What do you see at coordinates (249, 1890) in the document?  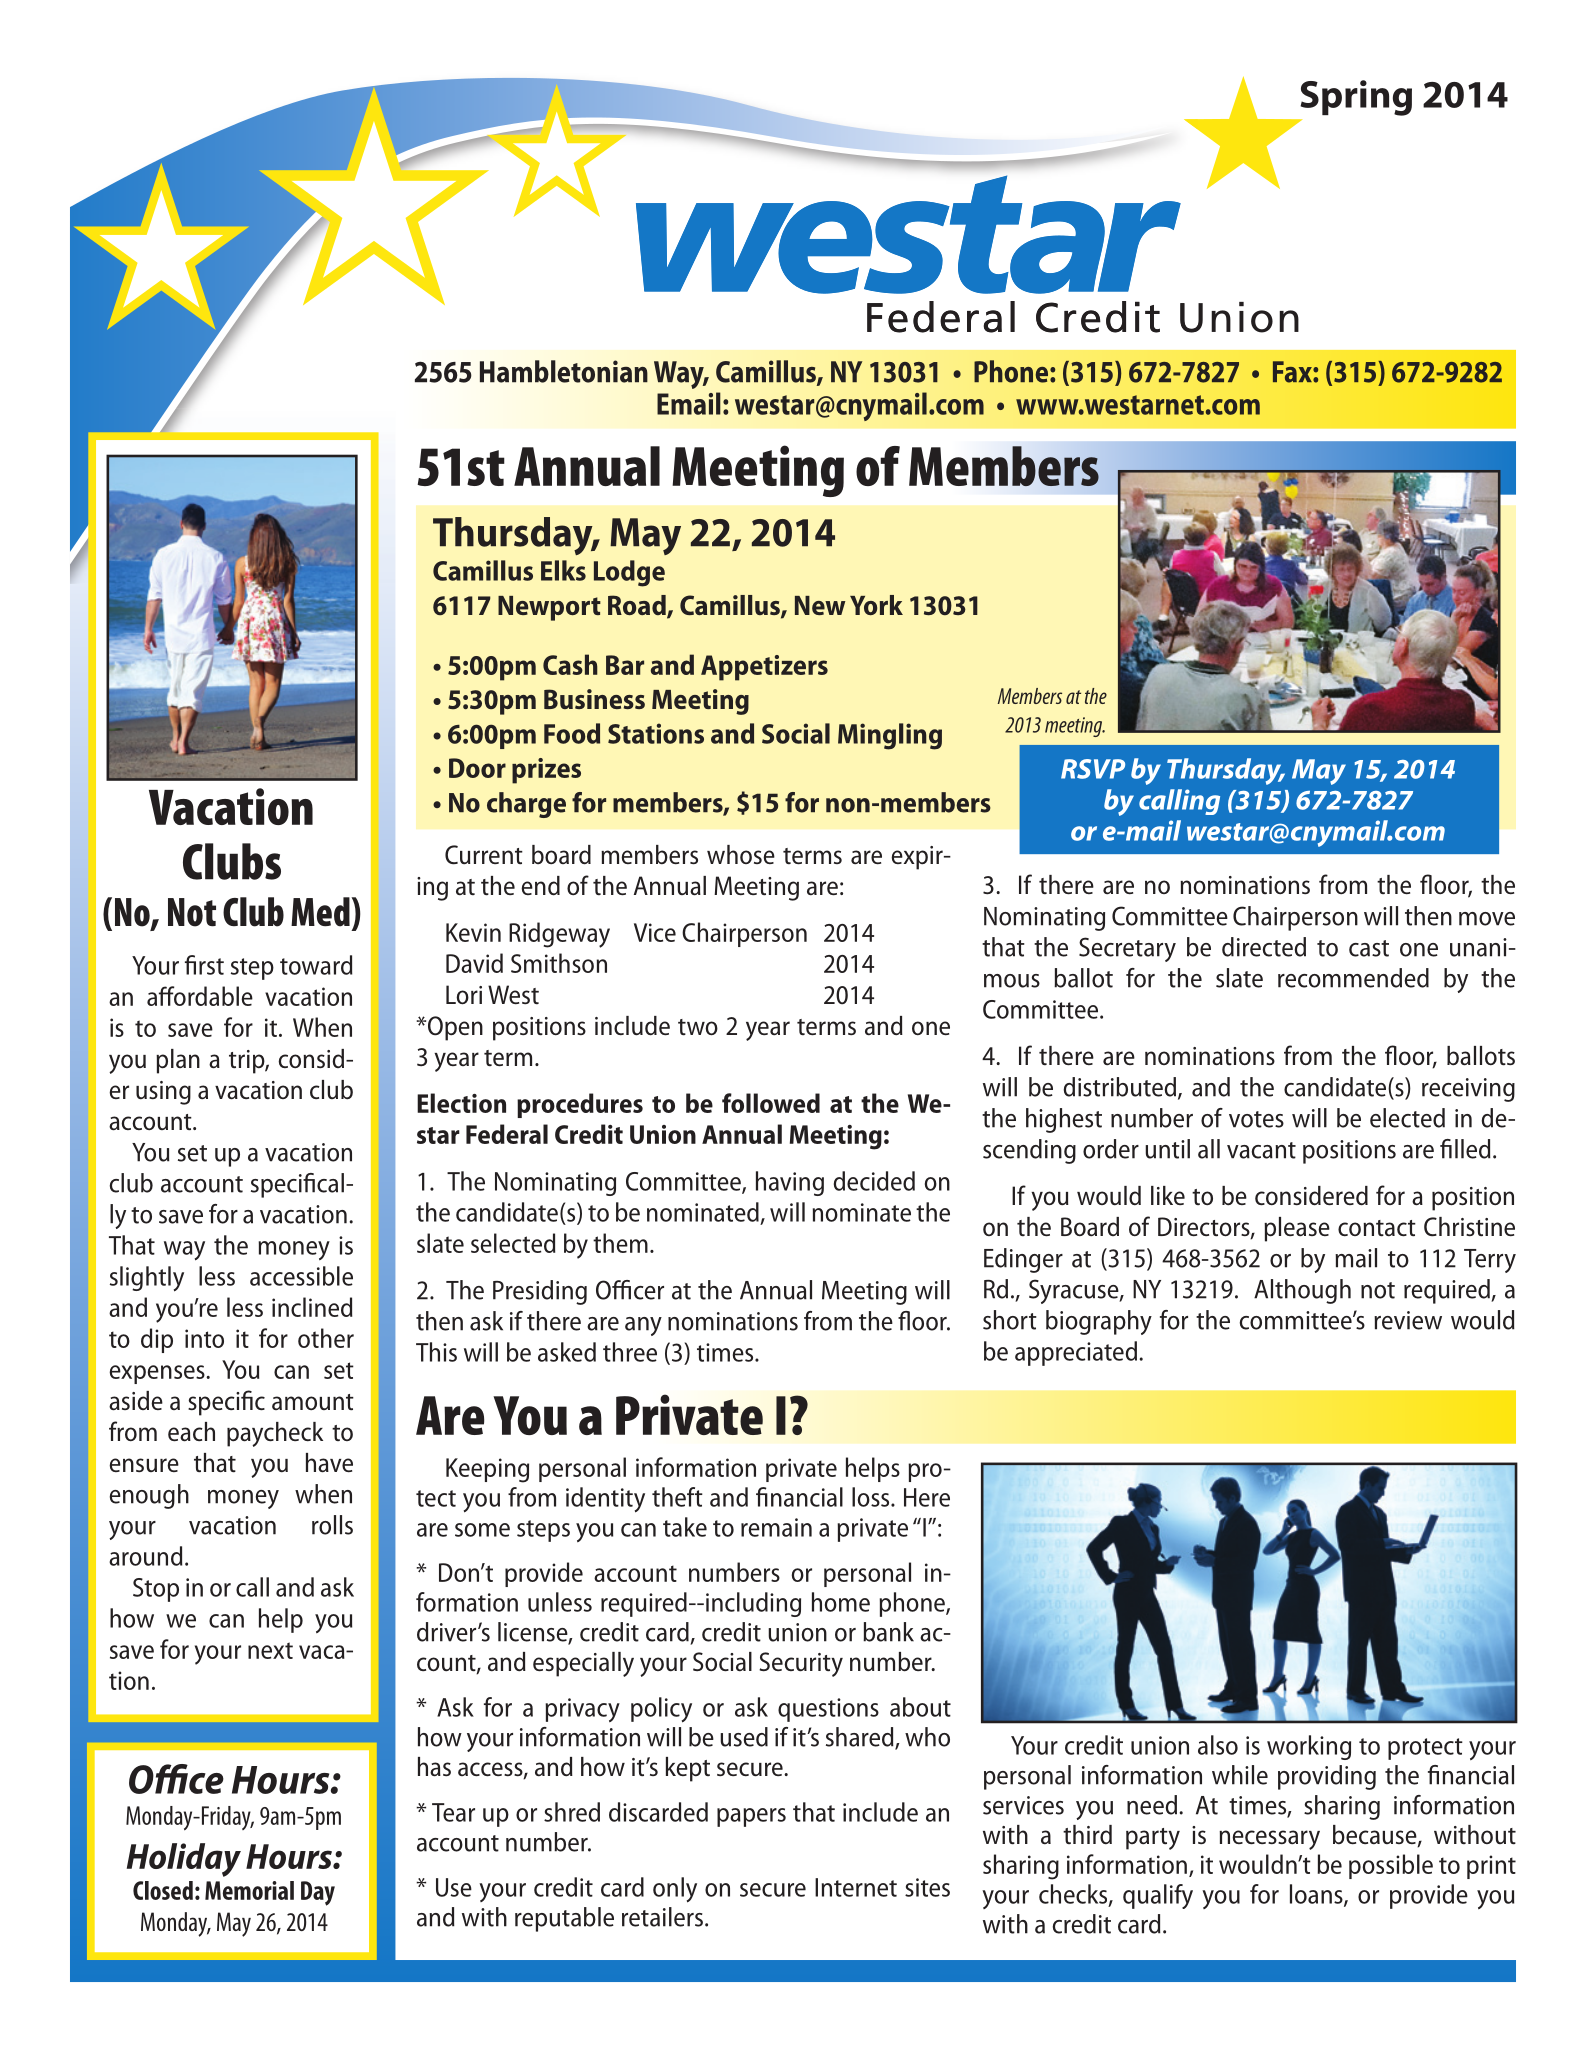 I see `Memorial` at bounding box center [249, 1890].
